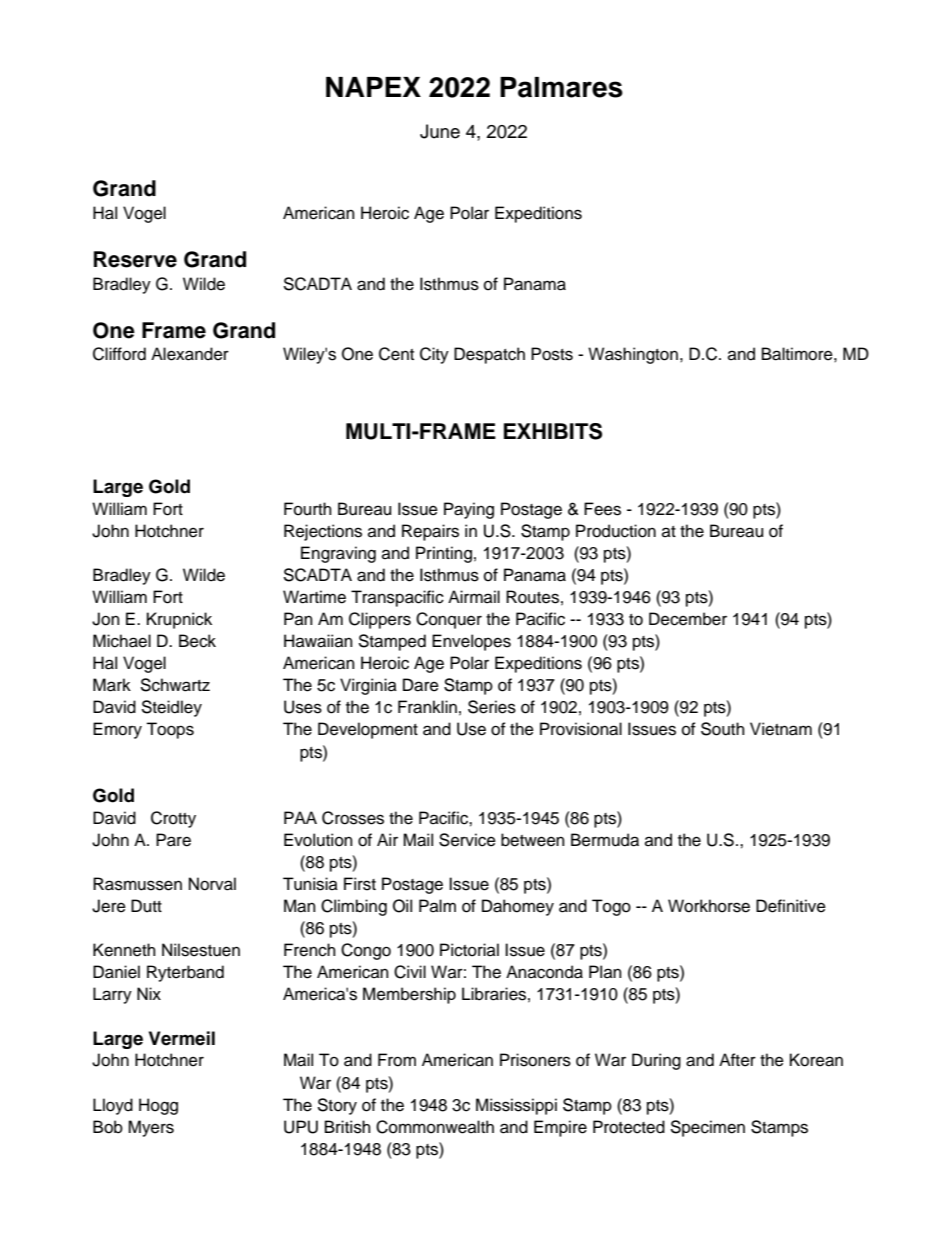 Image resolution: width=952 pixels, height=1233 pixels. Describe the element at coordinates (135, 259) in the document. I see `Reserve` at that location.
